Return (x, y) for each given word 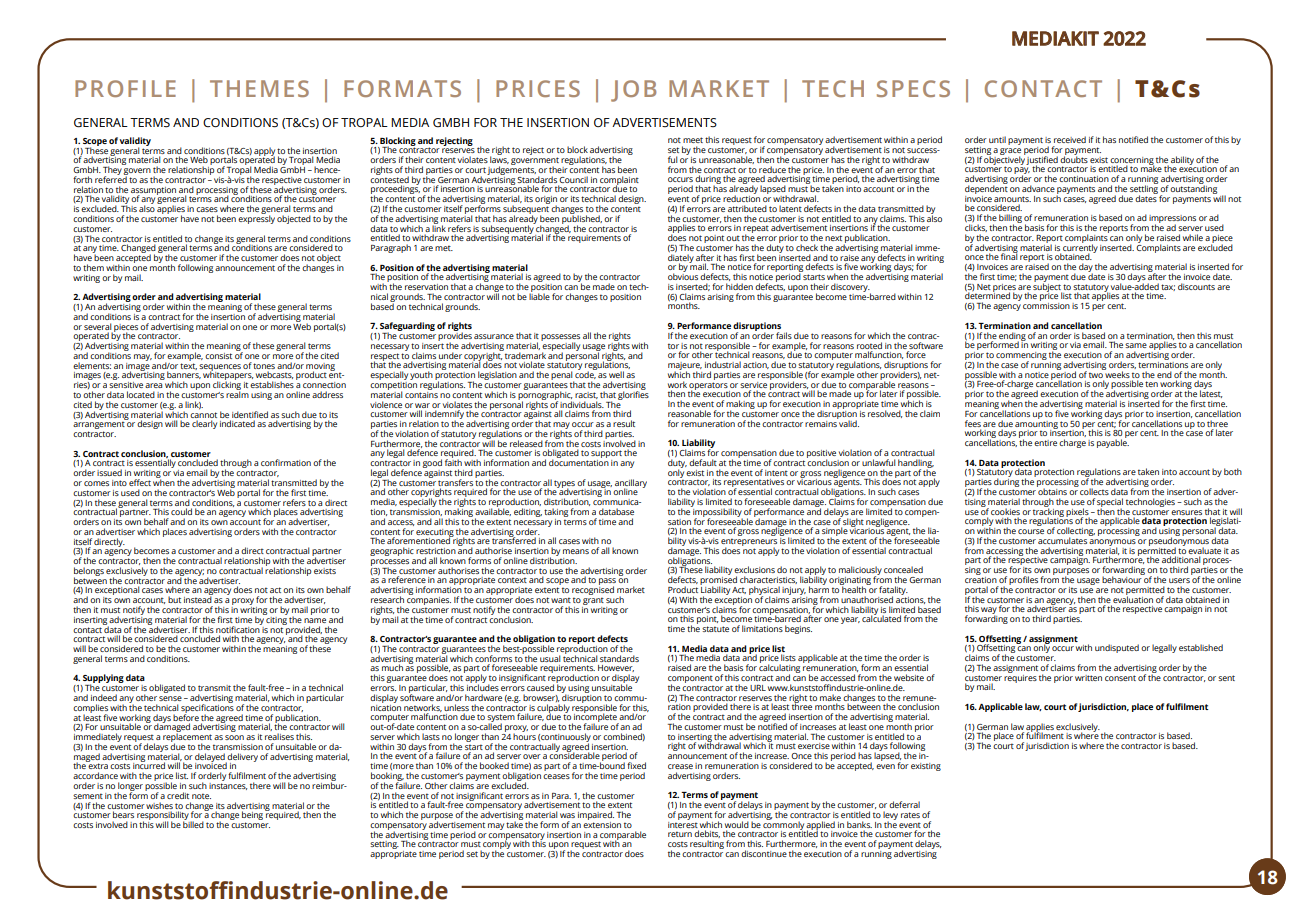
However (616, 668)
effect (140, 482)
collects (1094, 491)
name (315, 620)
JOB (633, 91)
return (680, 834)
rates (910, 815)
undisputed (1117, 648)
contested (389, 178)
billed (193, 823)
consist (218, 356)
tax (1168, 287)
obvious (683, 275)
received (1070, 139)
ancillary (631, 484)
